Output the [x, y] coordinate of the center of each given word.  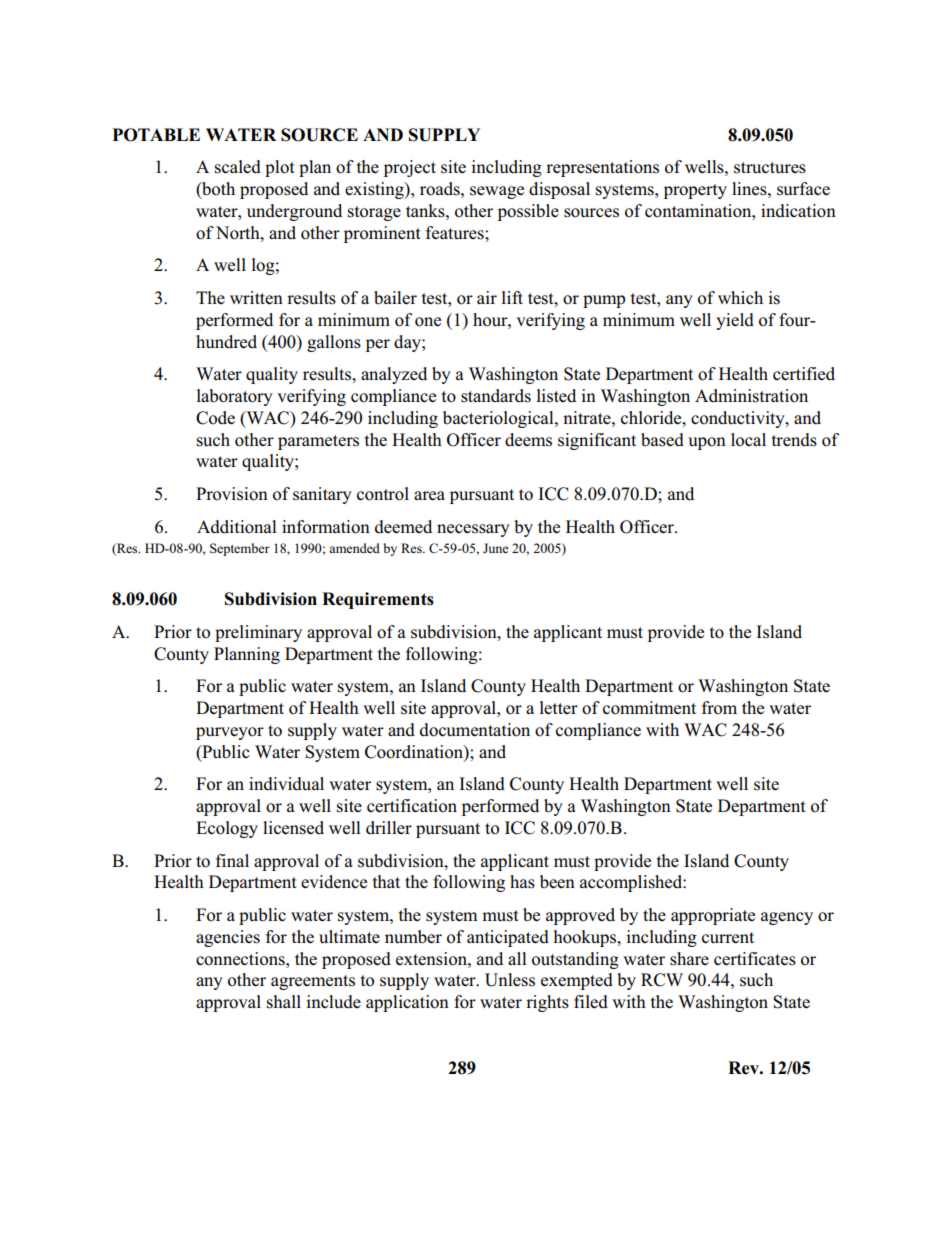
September [240, 549]
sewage [497, 192]
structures [770, 168]
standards [496, 396]
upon [707, 443]
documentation [475, 730]
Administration [751, 396]
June [495, 548]
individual [286, 783]
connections [241, 959]
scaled [238, 167]
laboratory [235, 397]
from [719, 708]
